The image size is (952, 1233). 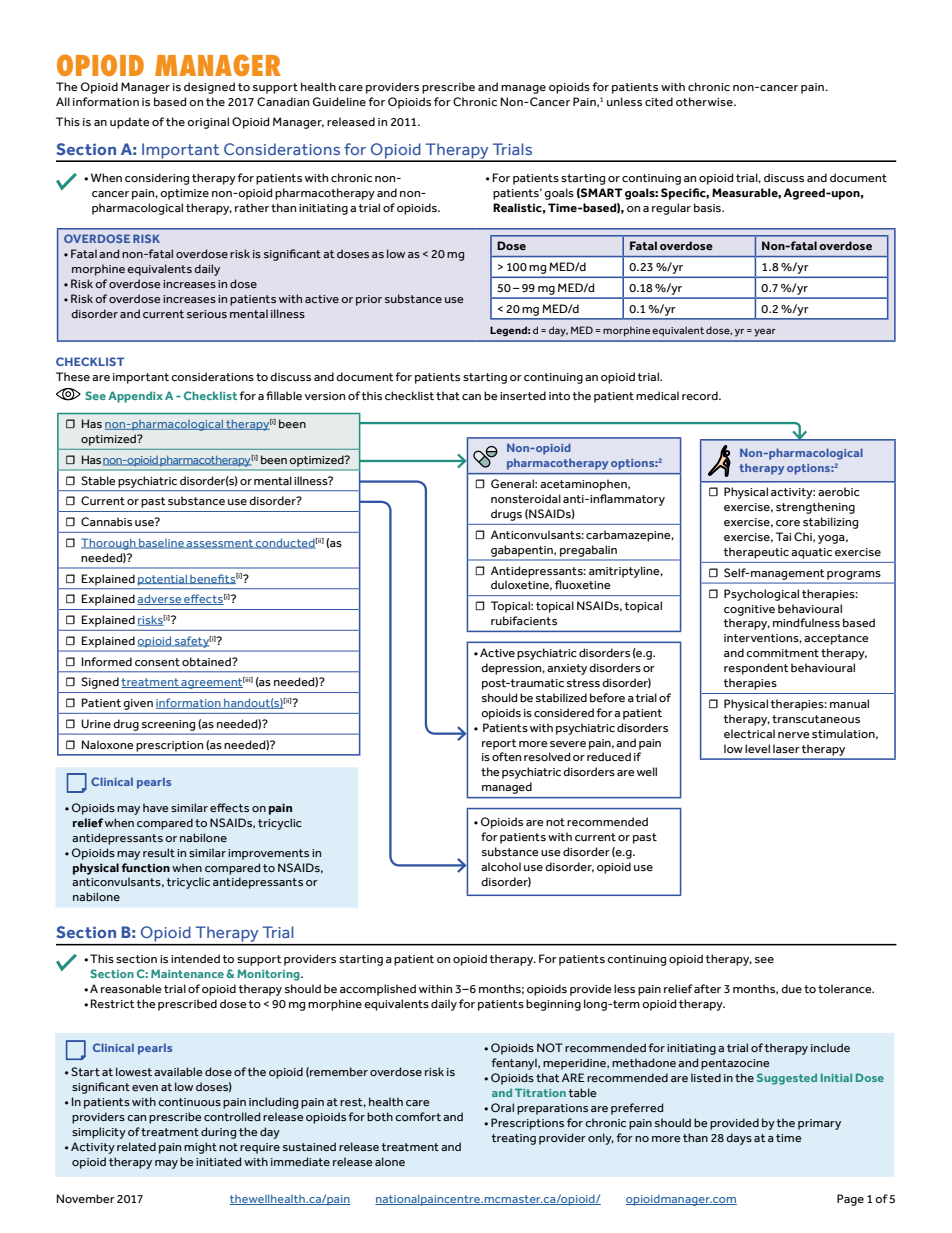 I want to click on otherwise, so click(x=705, y=101).
